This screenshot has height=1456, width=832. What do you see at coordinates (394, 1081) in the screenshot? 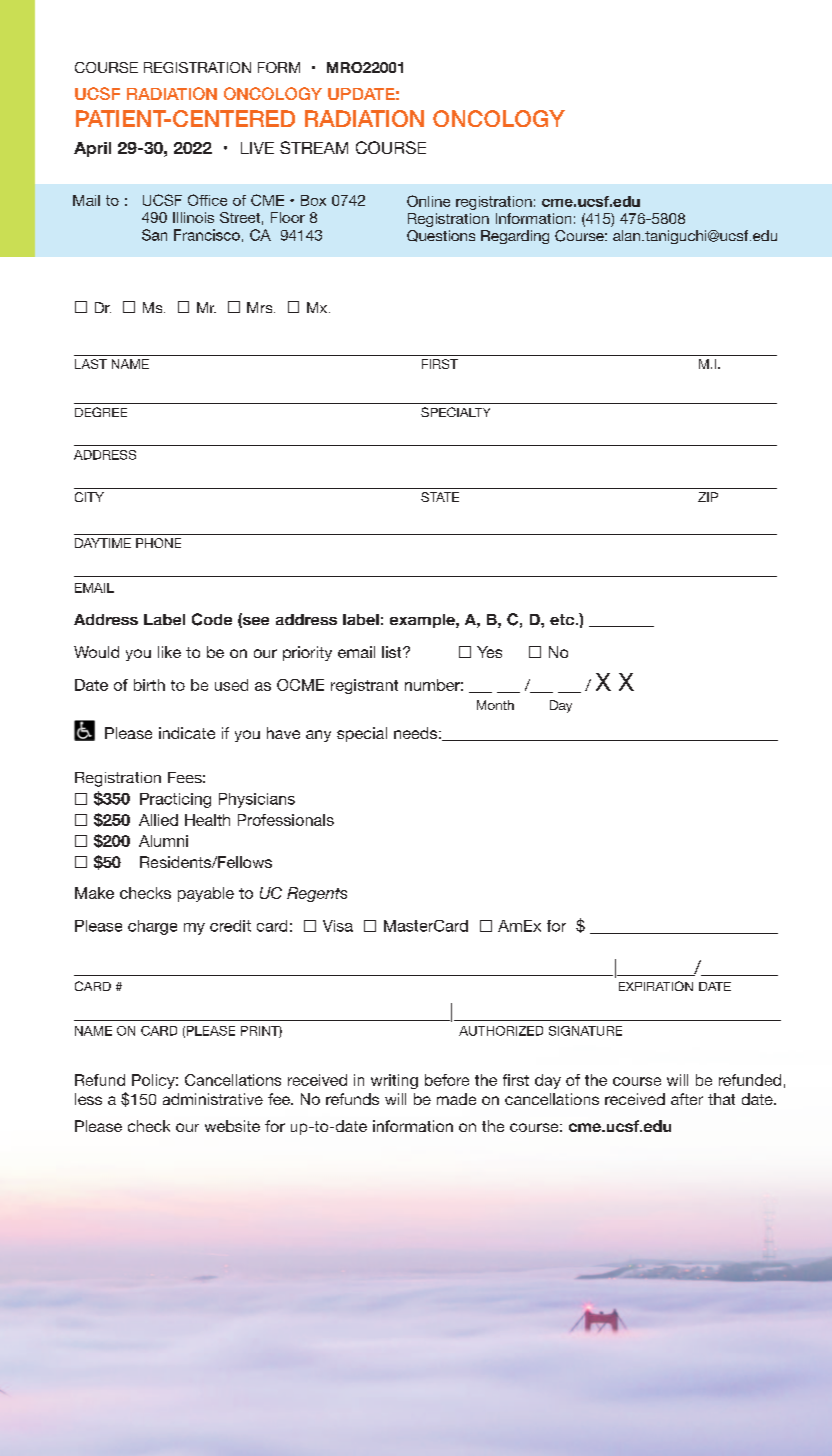
I see `writing` at bounding box center [394, 1081].
